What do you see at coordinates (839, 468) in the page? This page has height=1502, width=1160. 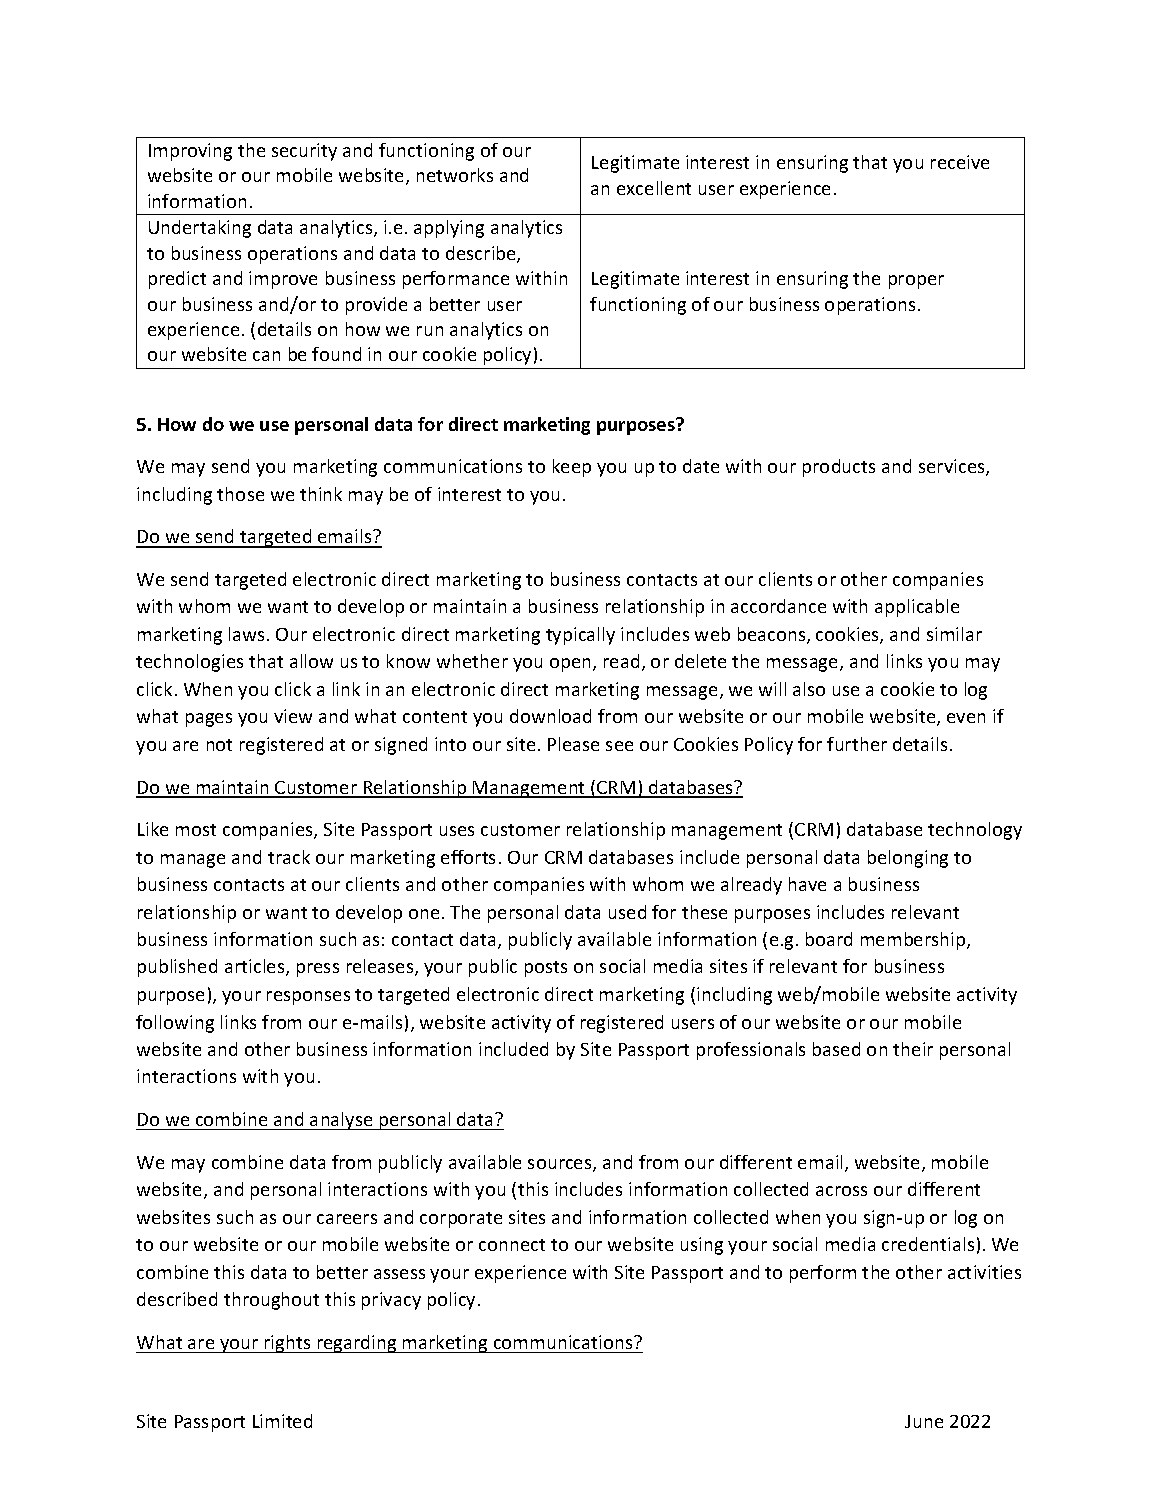 I see `products` at bounding box center [839, 468].
